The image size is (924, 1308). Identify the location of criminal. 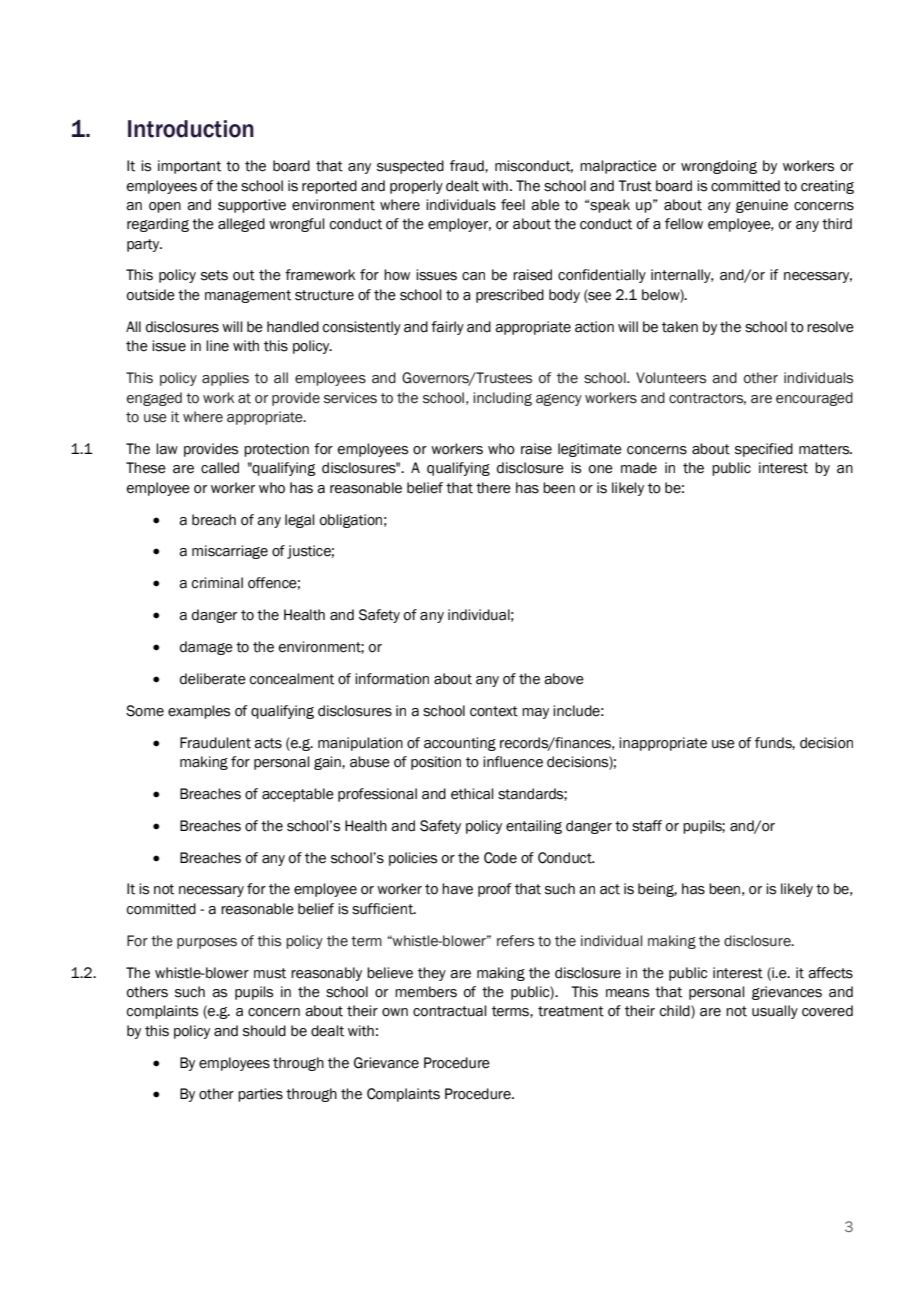
(217, 583).
